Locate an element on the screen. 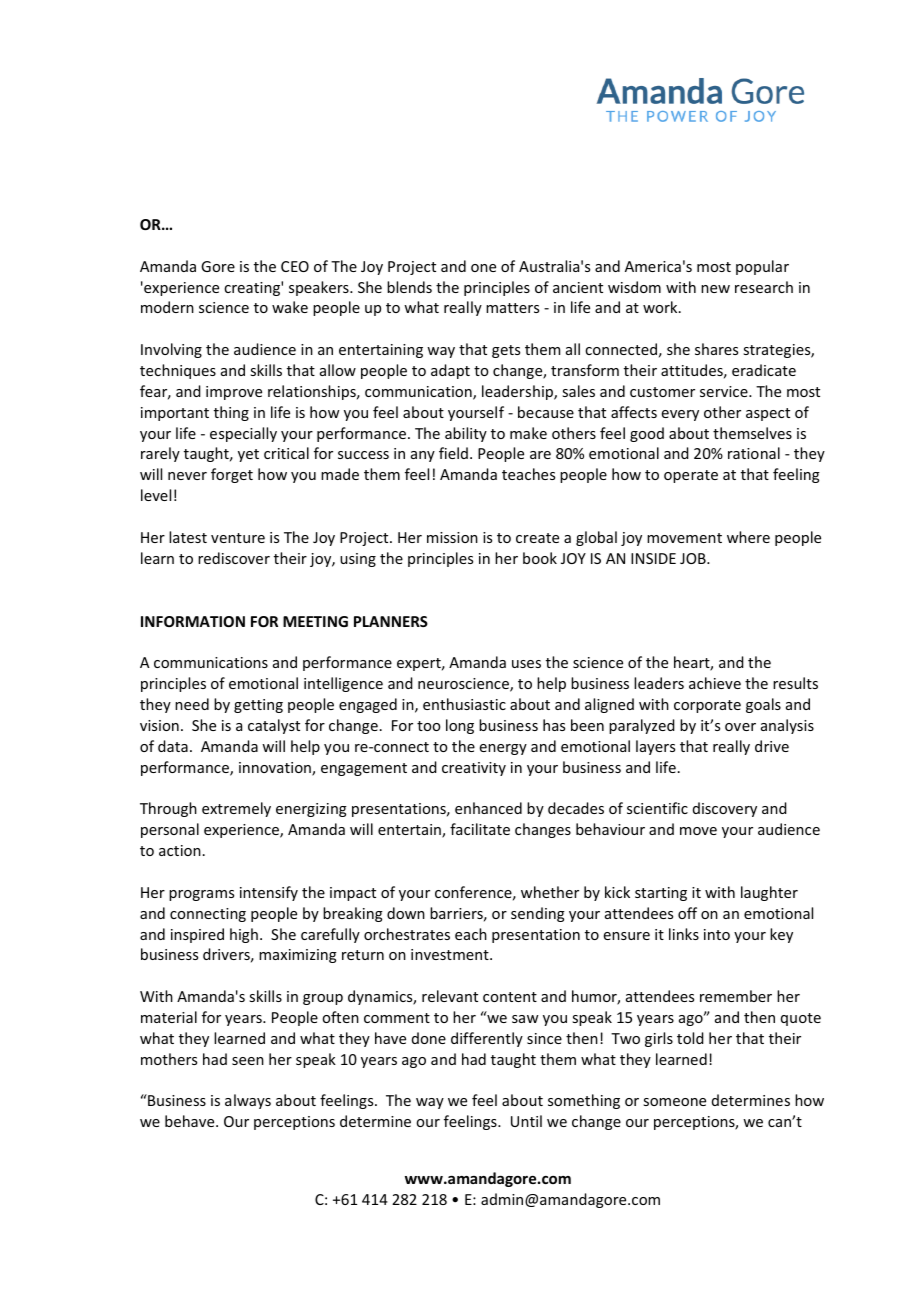  new is located at coordinates (715, 289).
